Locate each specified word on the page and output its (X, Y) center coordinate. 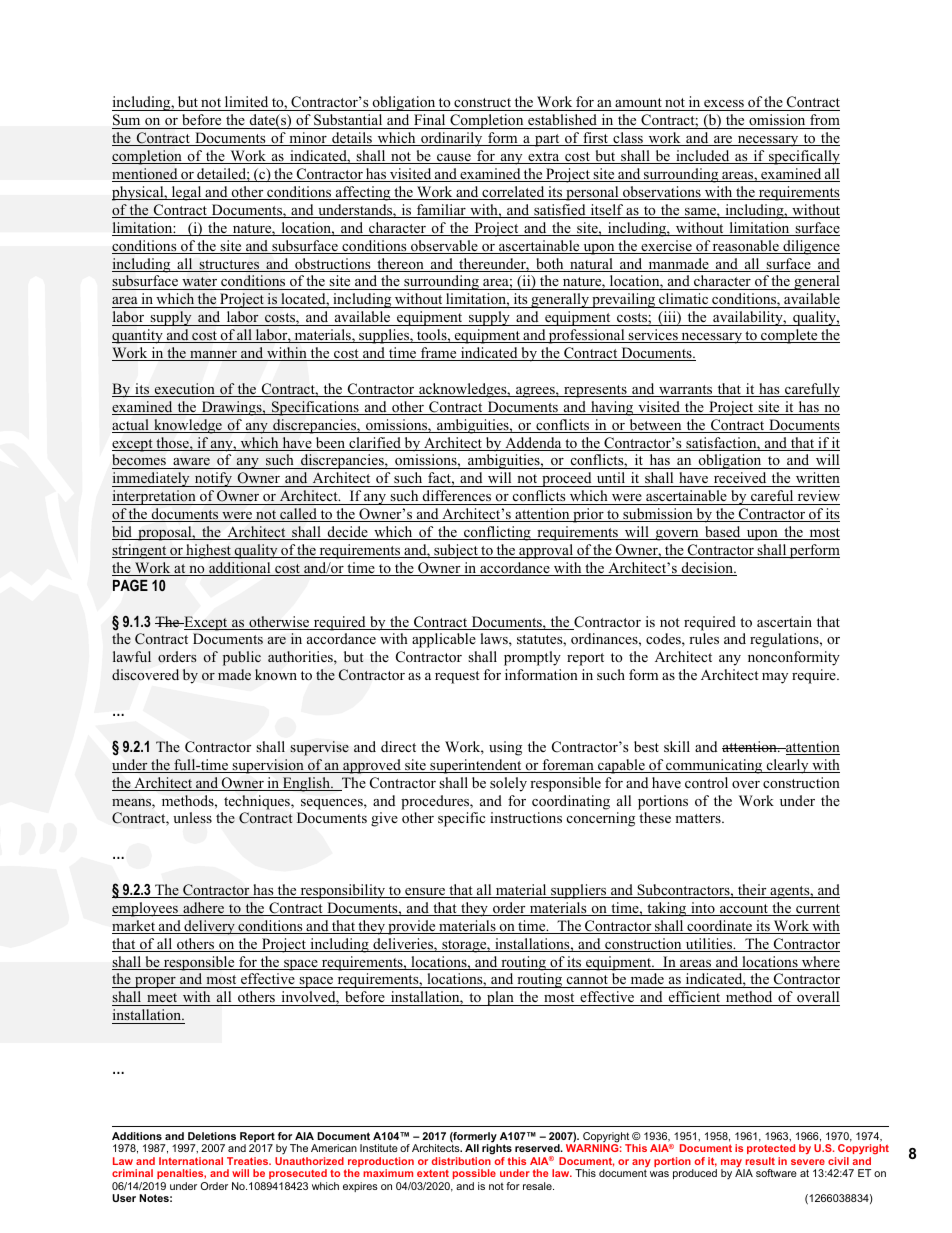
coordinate (720, 927)
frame (439, 354)
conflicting (497, 533)
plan (500, 998)
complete (789, 336)
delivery (209, 927)
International (191, 1161)
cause (454, 159)
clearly (787, 766)
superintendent (476, 766)
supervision (268, 766)
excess (724, 105)
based (723, 533)
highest (208, 551)
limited (247, 103)
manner (213, 356)
